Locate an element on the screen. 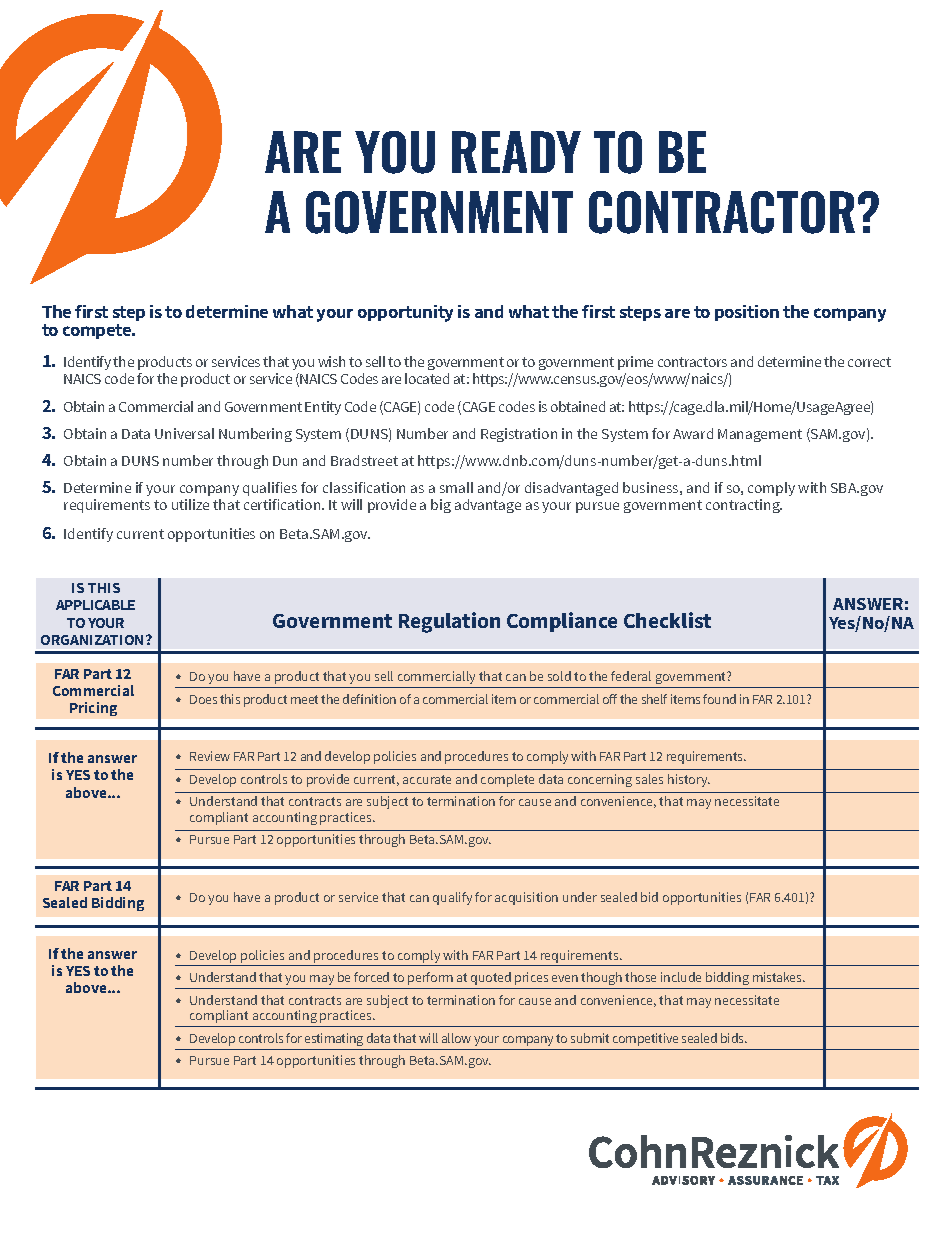 This screenshot has height=1233, width=952. Regulation is located at coordinates (449, 622).
